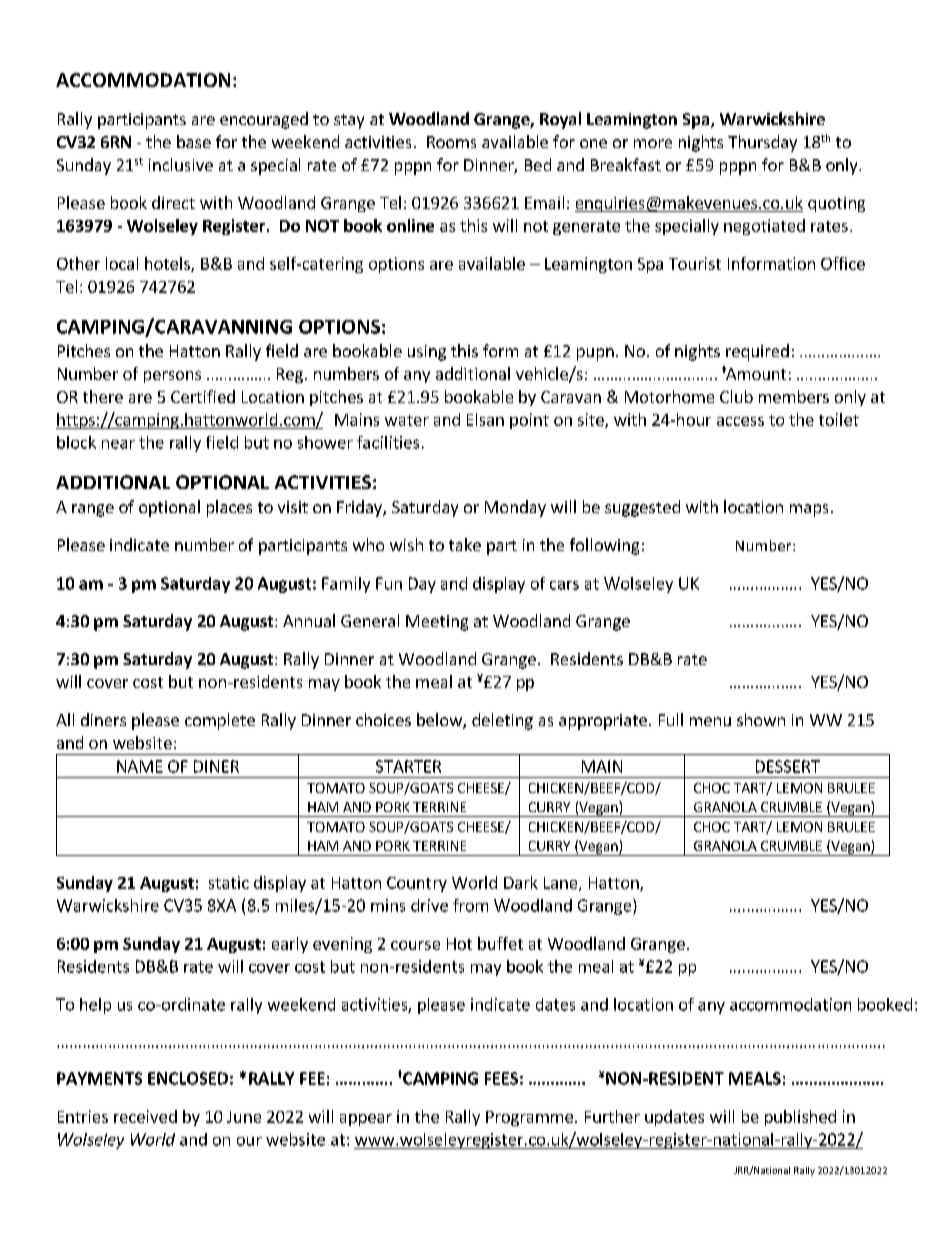 Image resolution: width=952 pixels, height=1233 pixels. Describe the element at coordinates (309, 620) in the document. I see `Annual` at that location.
